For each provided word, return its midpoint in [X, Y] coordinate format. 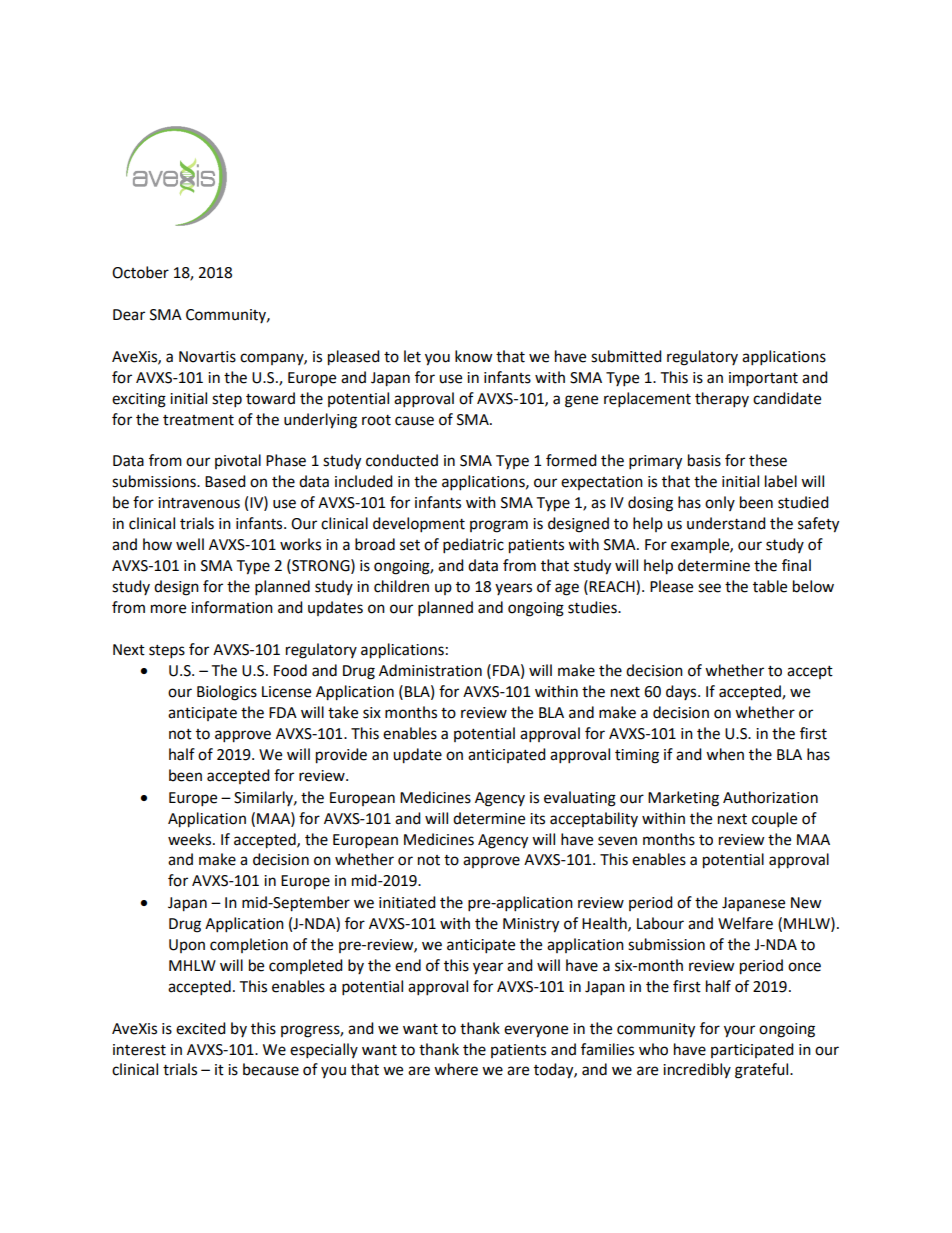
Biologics [227, 693]
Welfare [745, 923]
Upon [187, 946]
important [763, 379]
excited [201, 1028]
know [474, 356]
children [401, 586]
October [140, 272]
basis [704, 460]
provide [341, 756]
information [232, 607]
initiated [407, 902]
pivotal [238, 461]
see [709, 588]
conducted [402, 460]
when [725, 754]
